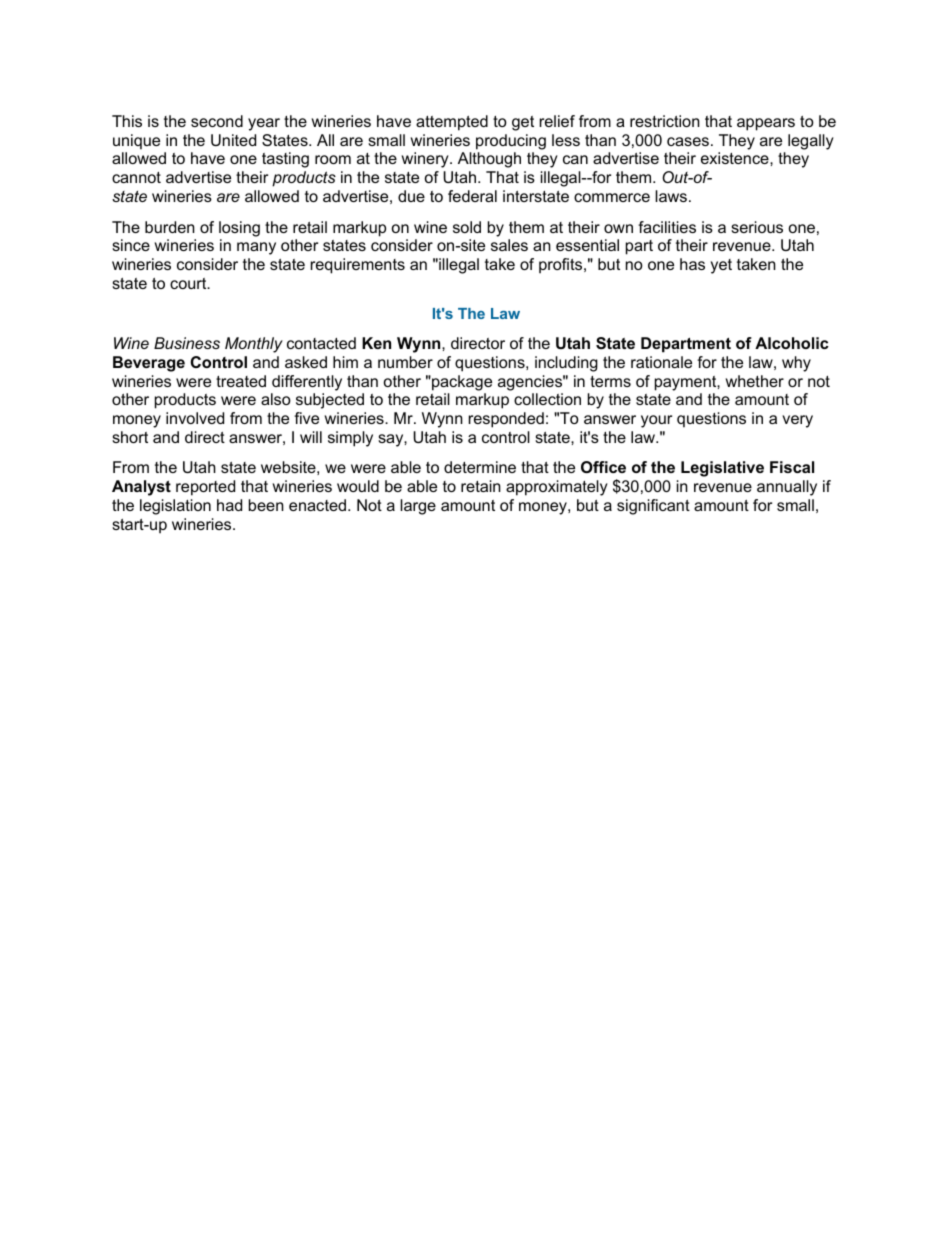  What do you see at coordinates (452, 123) in the page?
I see `attempted` at bounding box center [452, 123].
